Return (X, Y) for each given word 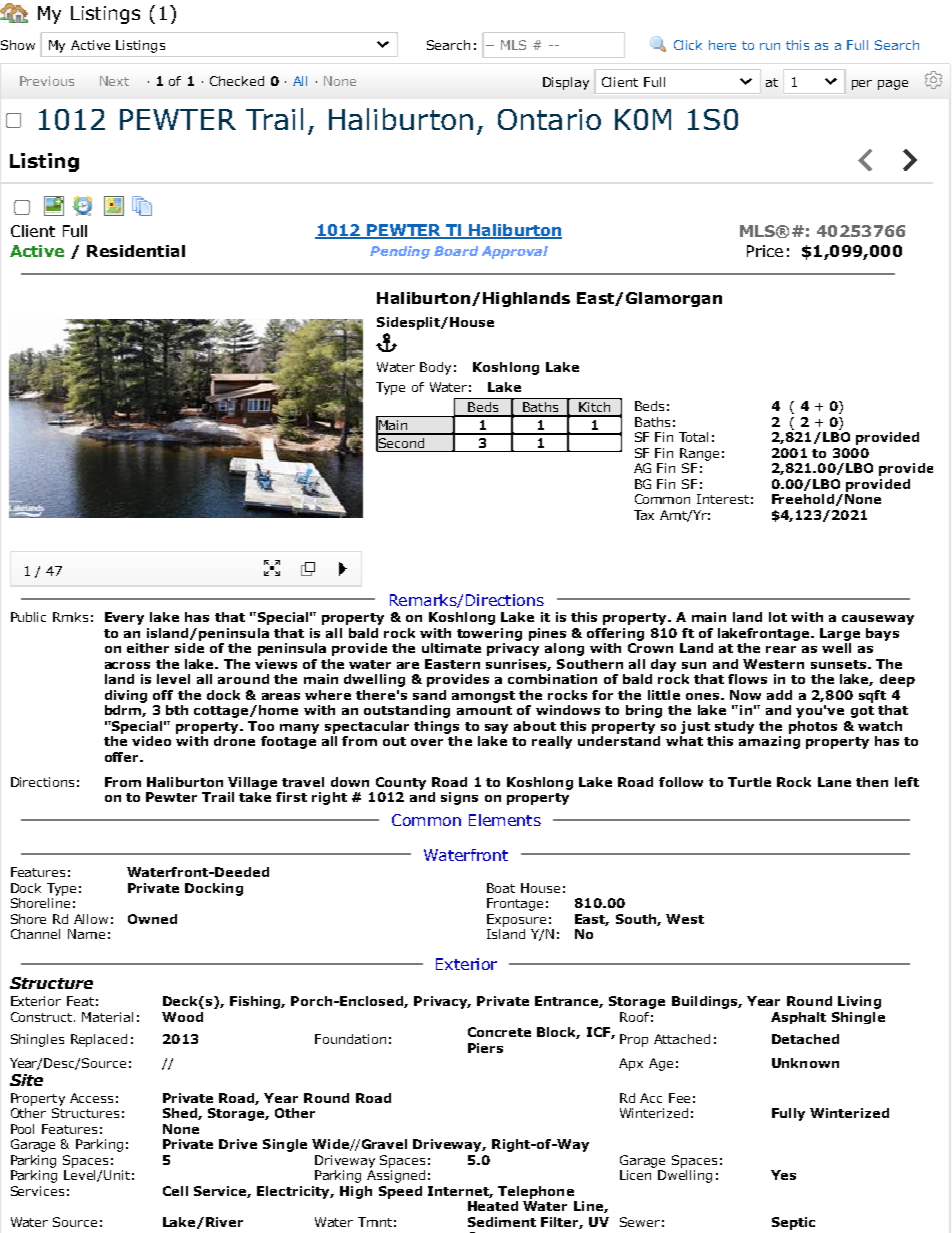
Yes (783, 1175)
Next (114, 81)
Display (566, 83)
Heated (493, 1206)
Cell (175, 1191)
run (770, 46)
